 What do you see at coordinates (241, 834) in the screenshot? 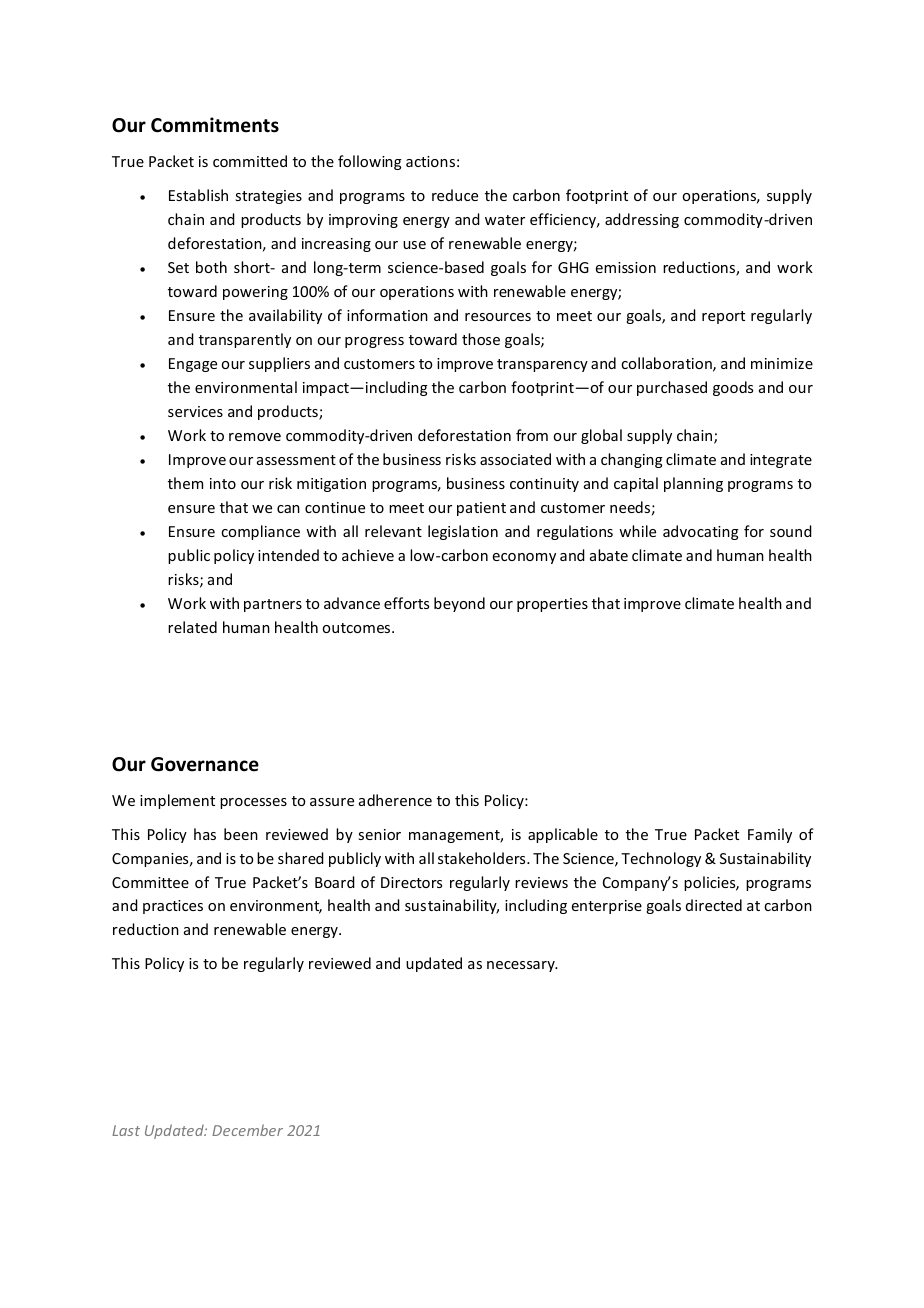
I see `been` at bounding box center [241, 834].
